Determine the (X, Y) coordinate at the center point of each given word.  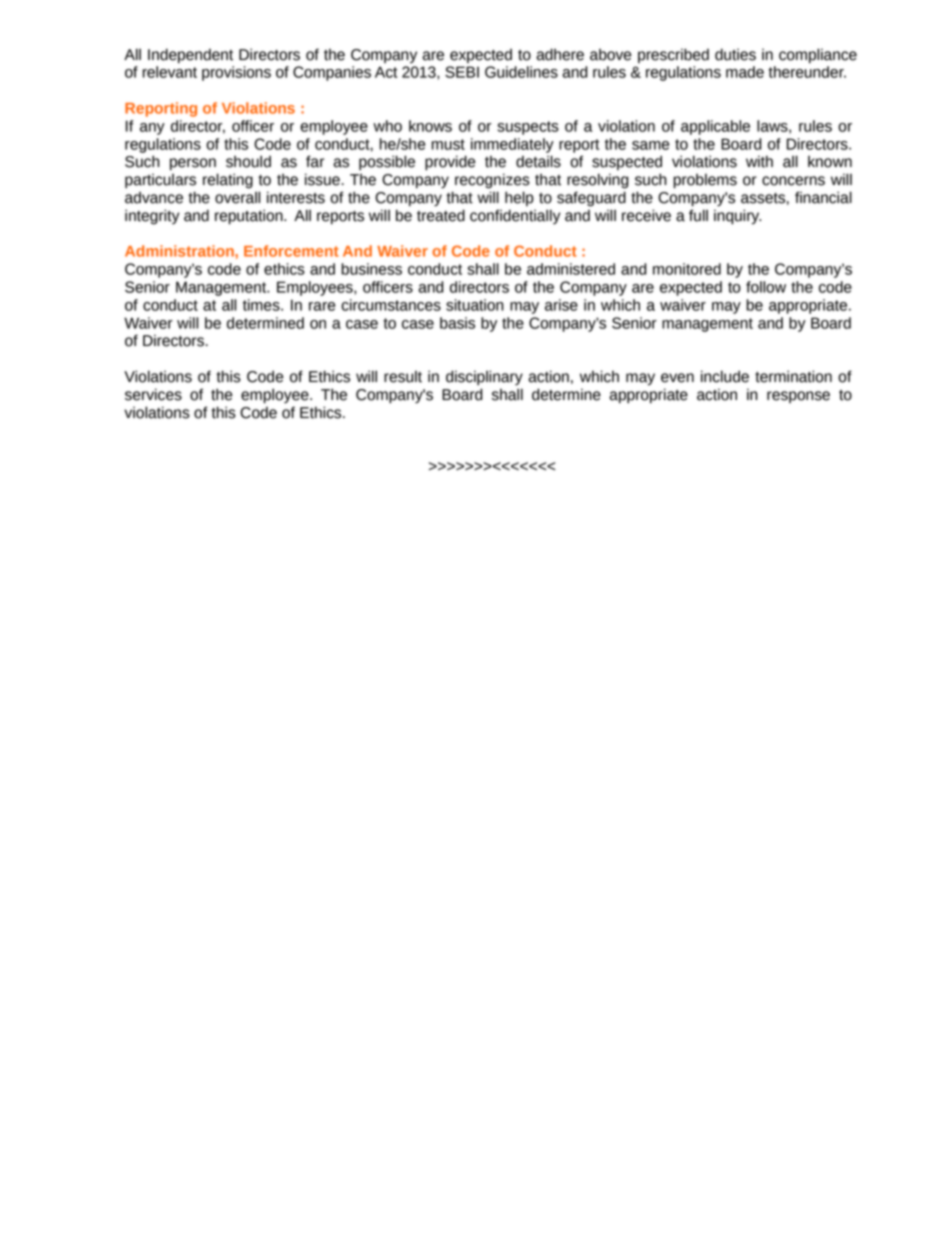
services (153, 394)
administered (571, 269)
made (745, 72)
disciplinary (484, 378)
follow (766, 287)
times (262, 305)
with (759, 161)
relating (228, 181)
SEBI (462, 72)
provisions (236, 73)
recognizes (492, 181)
